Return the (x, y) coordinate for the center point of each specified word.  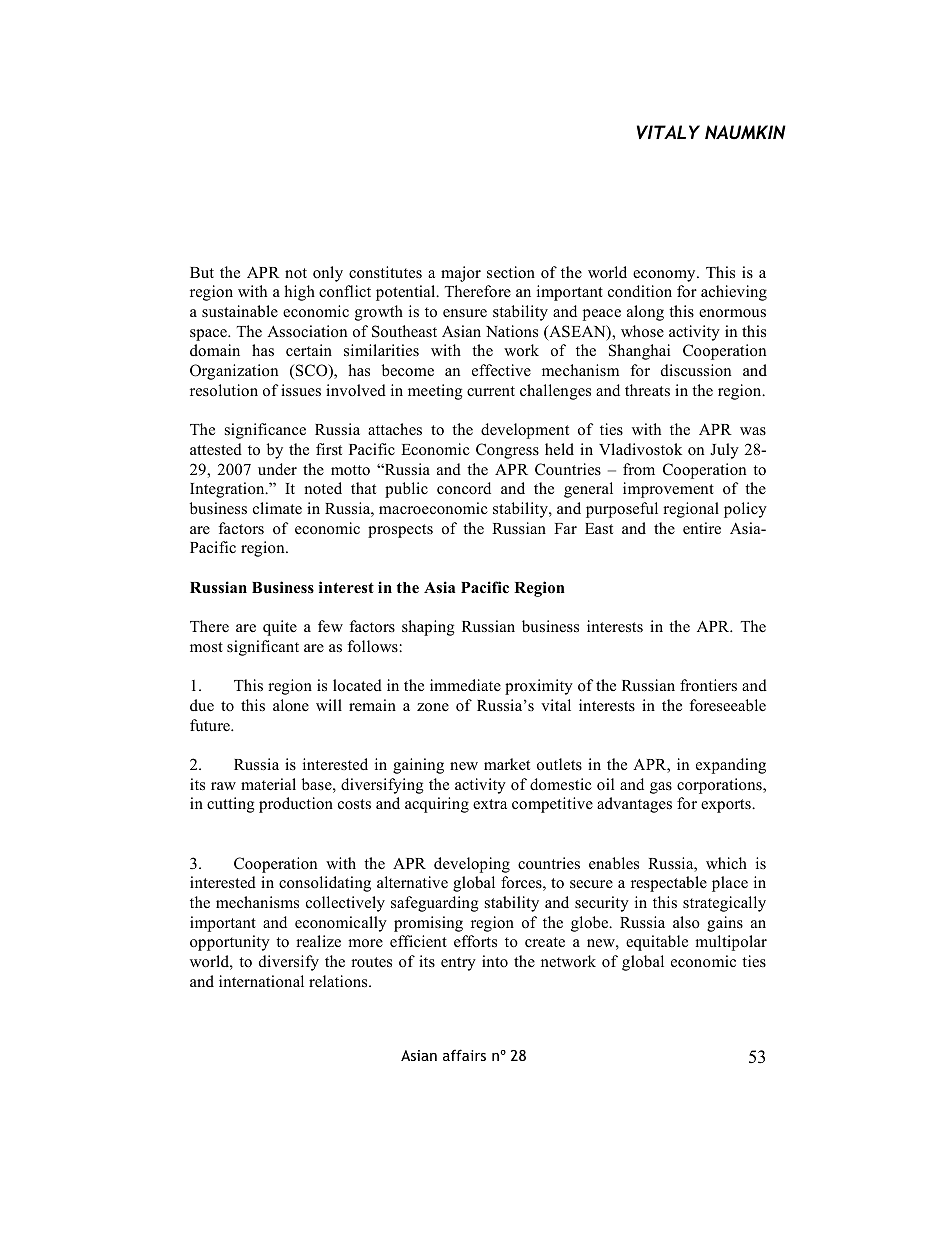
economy (665, 276)
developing (472, 865)
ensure (465, 313)
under (277, 469)
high (299, 293)
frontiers (708, 685)
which (726, 863)
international (261, 981)
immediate (465, 685)
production (296, 805)
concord (464, 488)
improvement (668, 490)
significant (263, 648)
